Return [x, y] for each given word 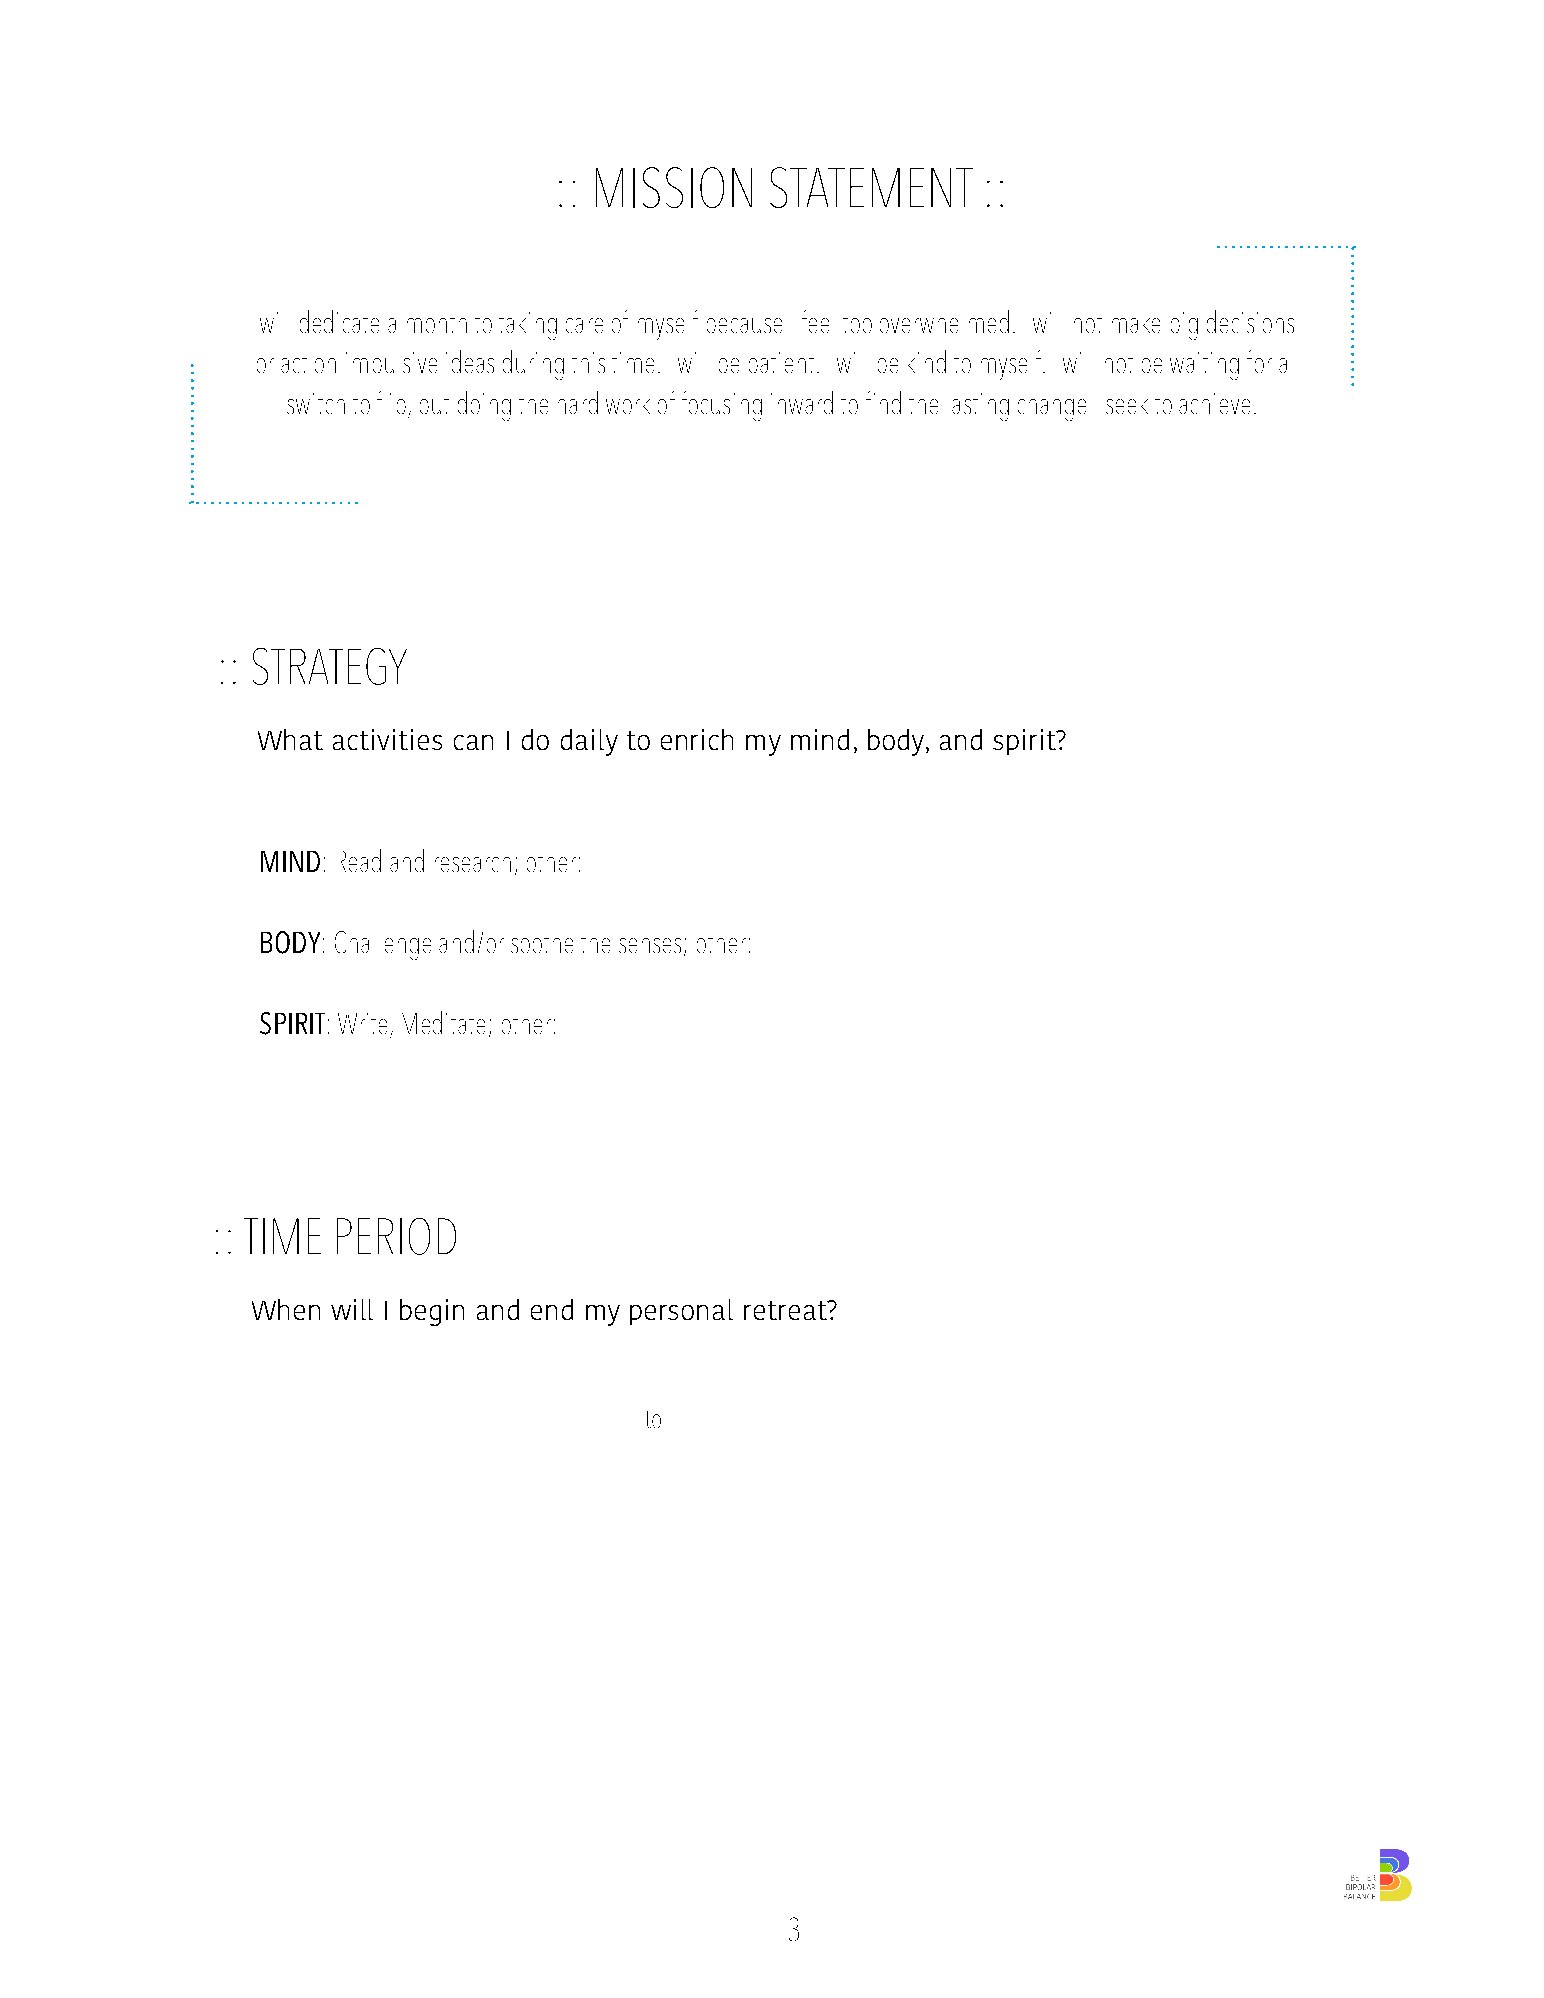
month [437, 325]
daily [589, 742]
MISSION [674, 187]
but [434, 406]
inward [802, 402]
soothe [542, 945]
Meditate [443, 1022]
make [1136, 325]
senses [650, 945]
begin [432, 1312]
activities [387, 739]
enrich [697, 739]
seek [1127, 406]
